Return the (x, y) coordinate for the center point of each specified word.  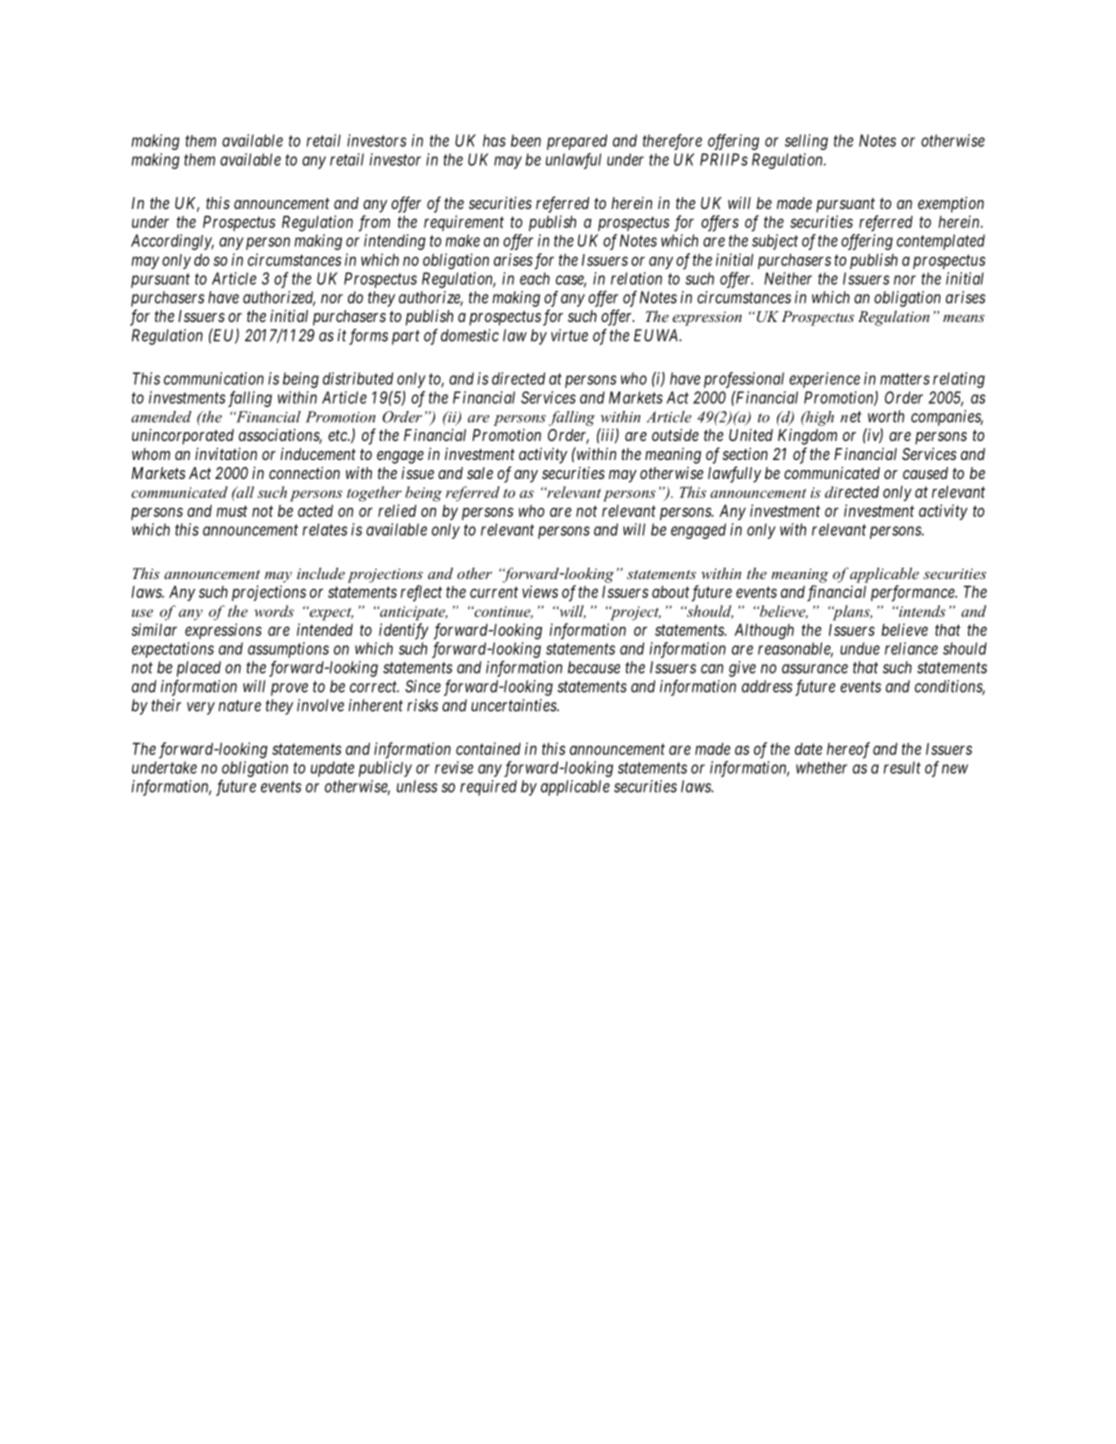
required (488, 788)
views (540, 591)
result (902, 767)
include (321, 573)
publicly (385, 769)
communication (214, 378)
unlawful (573, 161)
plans (852, 613)
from (374, 223)
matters (905, 379)
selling (806, 142)
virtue (569, 335)
